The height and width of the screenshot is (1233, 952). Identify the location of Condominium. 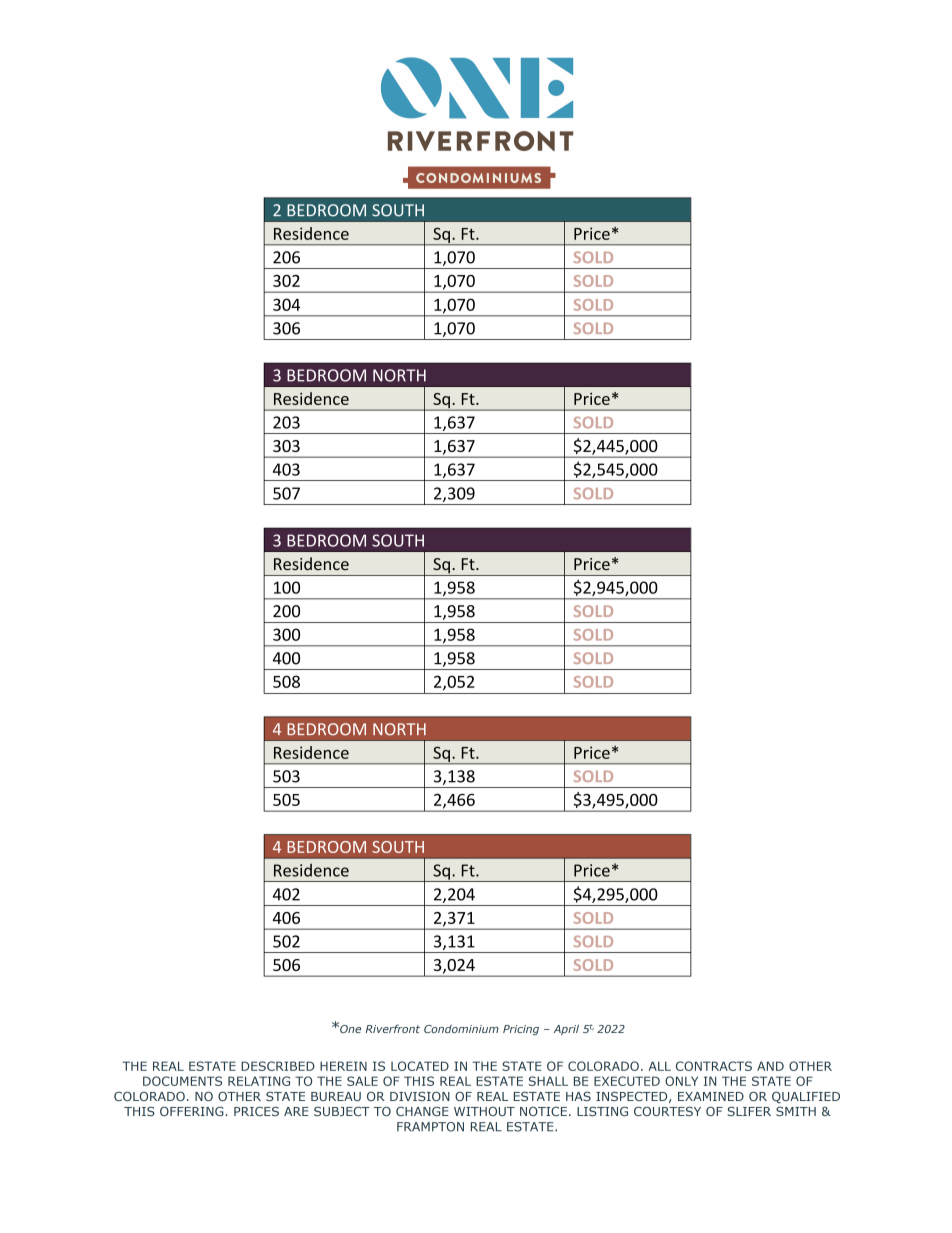
(461, 1029).
